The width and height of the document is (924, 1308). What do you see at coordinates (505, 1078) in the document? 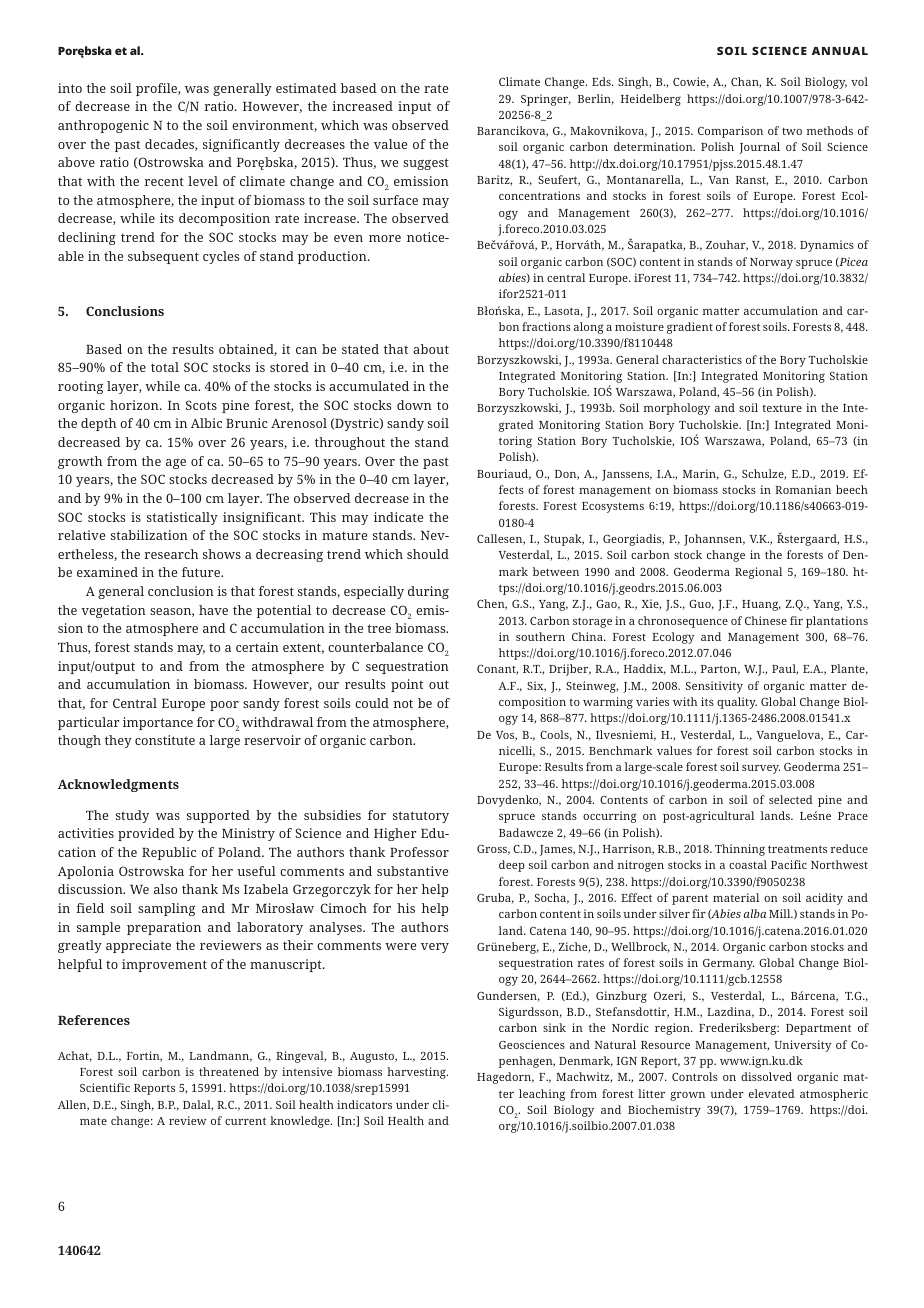
I see `Hagedorn` at bounding box center [505, 1078].
